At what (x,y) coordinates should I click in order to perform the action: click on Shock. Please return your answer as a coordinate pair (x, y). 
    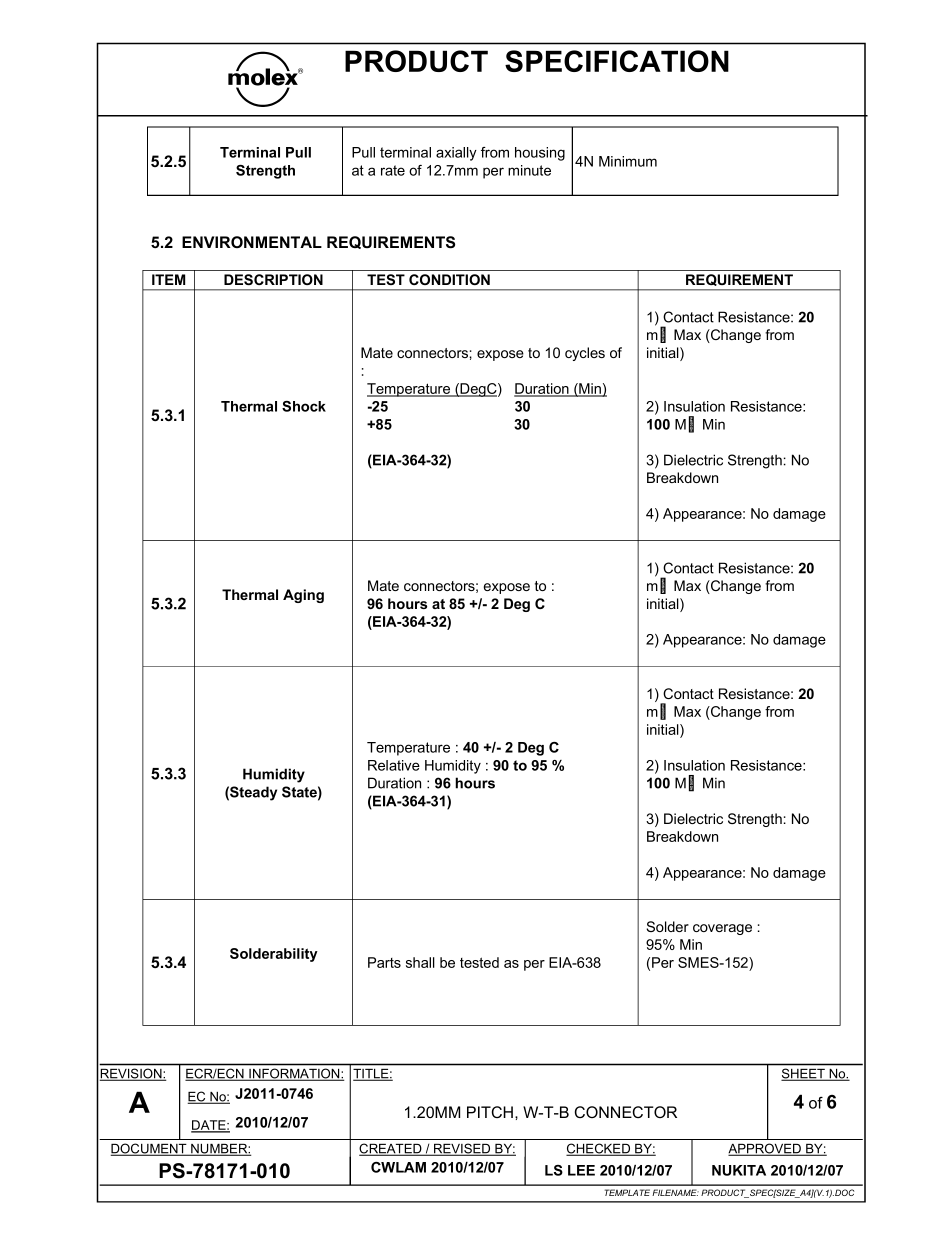
    Looking at the image, I should click on (304, 406).
